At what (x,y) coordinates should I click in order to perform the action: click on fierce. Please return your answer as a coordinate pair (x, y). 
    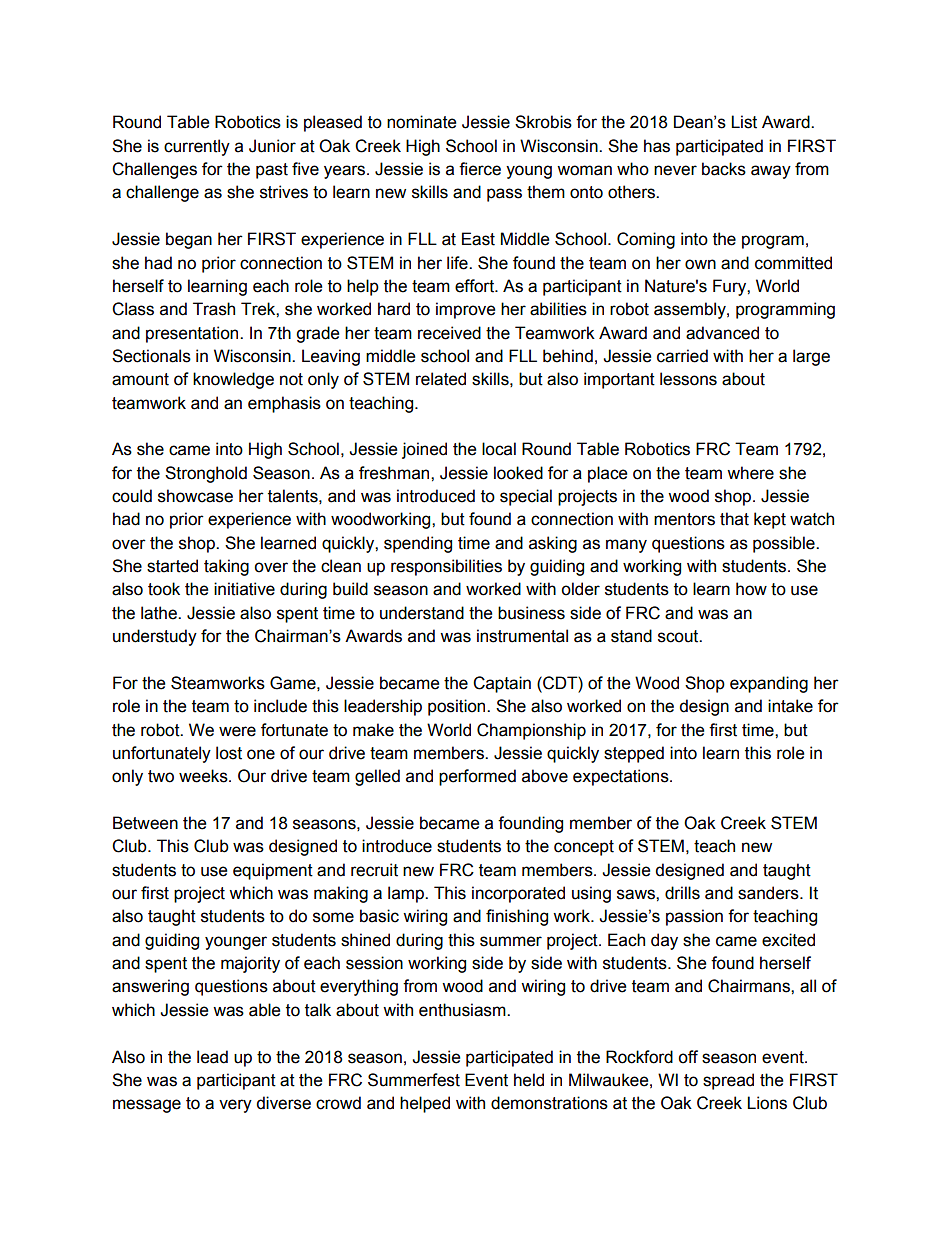
    Looking at the image, I should click on (480, 169).
